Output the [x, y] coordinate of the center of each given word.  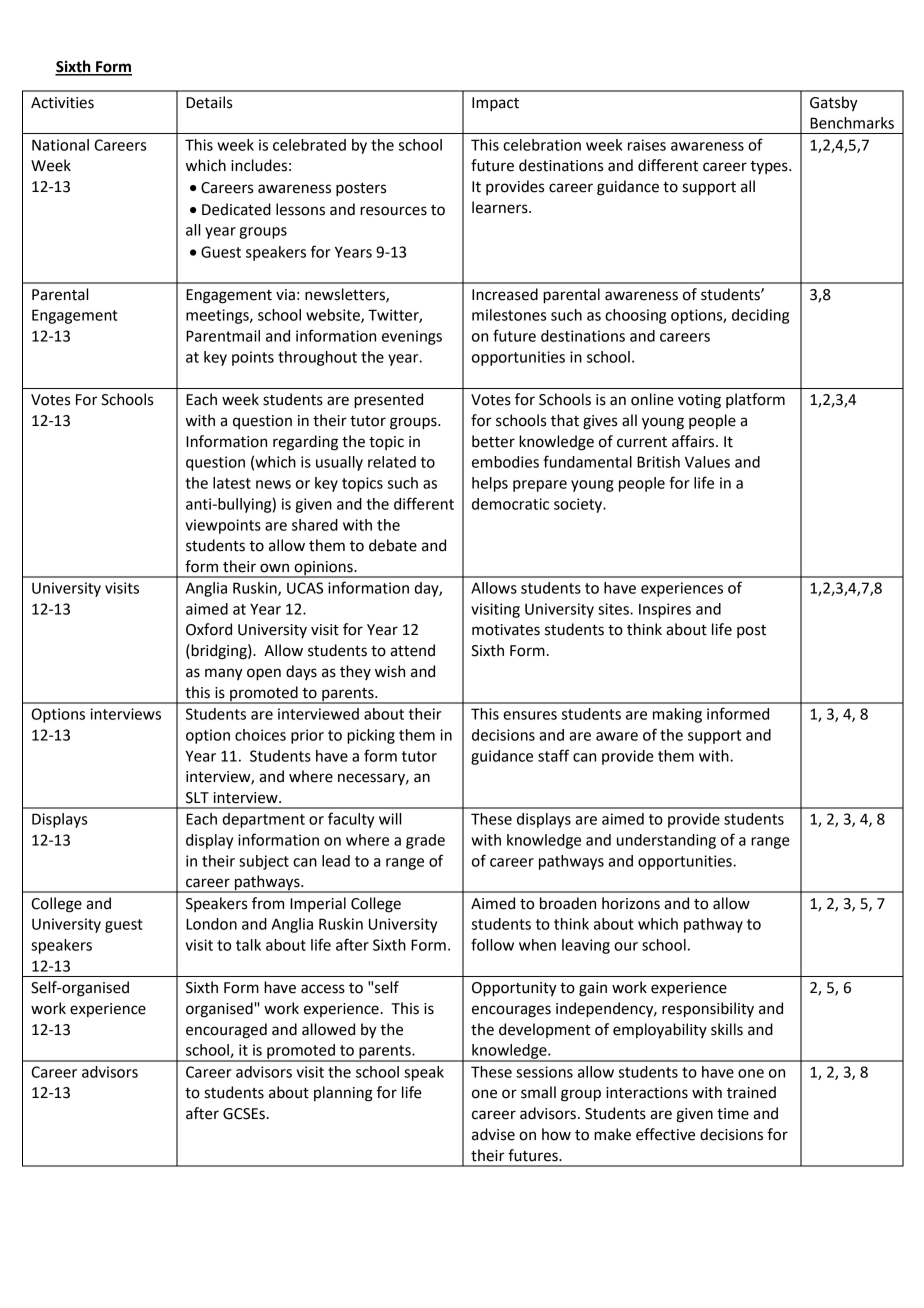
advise [493, 1134]
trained [751, 1092]
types [770, 167]
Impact [495, 104]
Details [209, 102]
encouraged [226, 1031]
